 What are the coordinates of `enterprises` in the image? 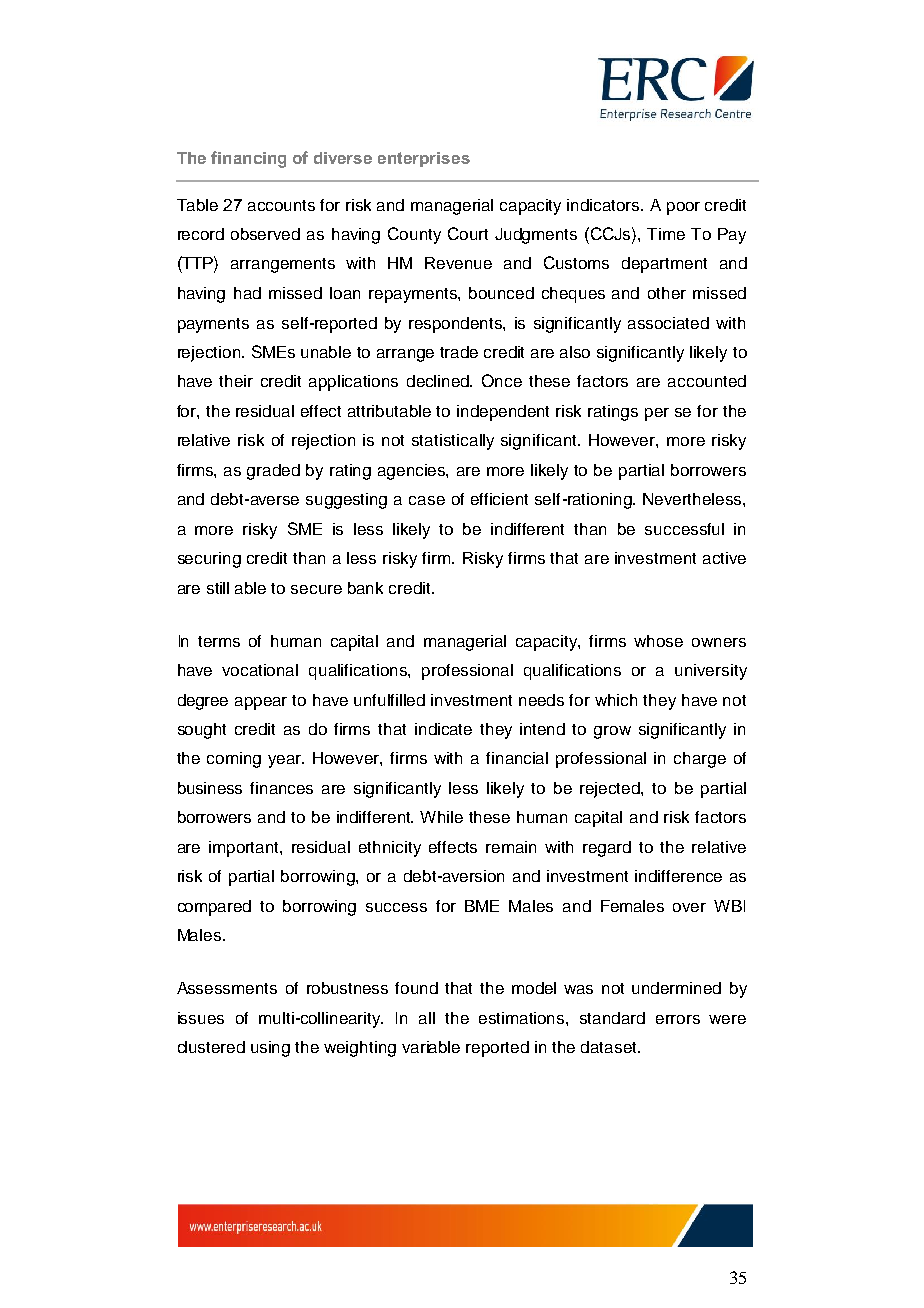 It's located at (424, 159).
